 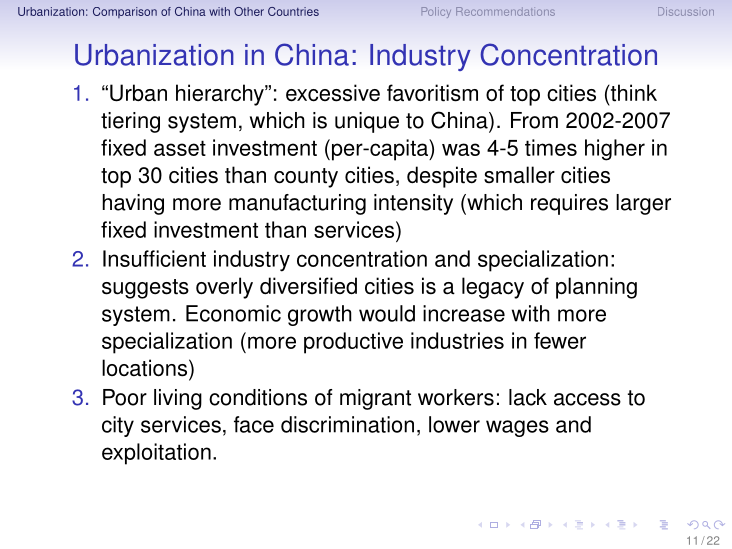 What do you see at coordinates (643, 204) in the screenshot?
I see `larger` at bounding box center [643, 204].
